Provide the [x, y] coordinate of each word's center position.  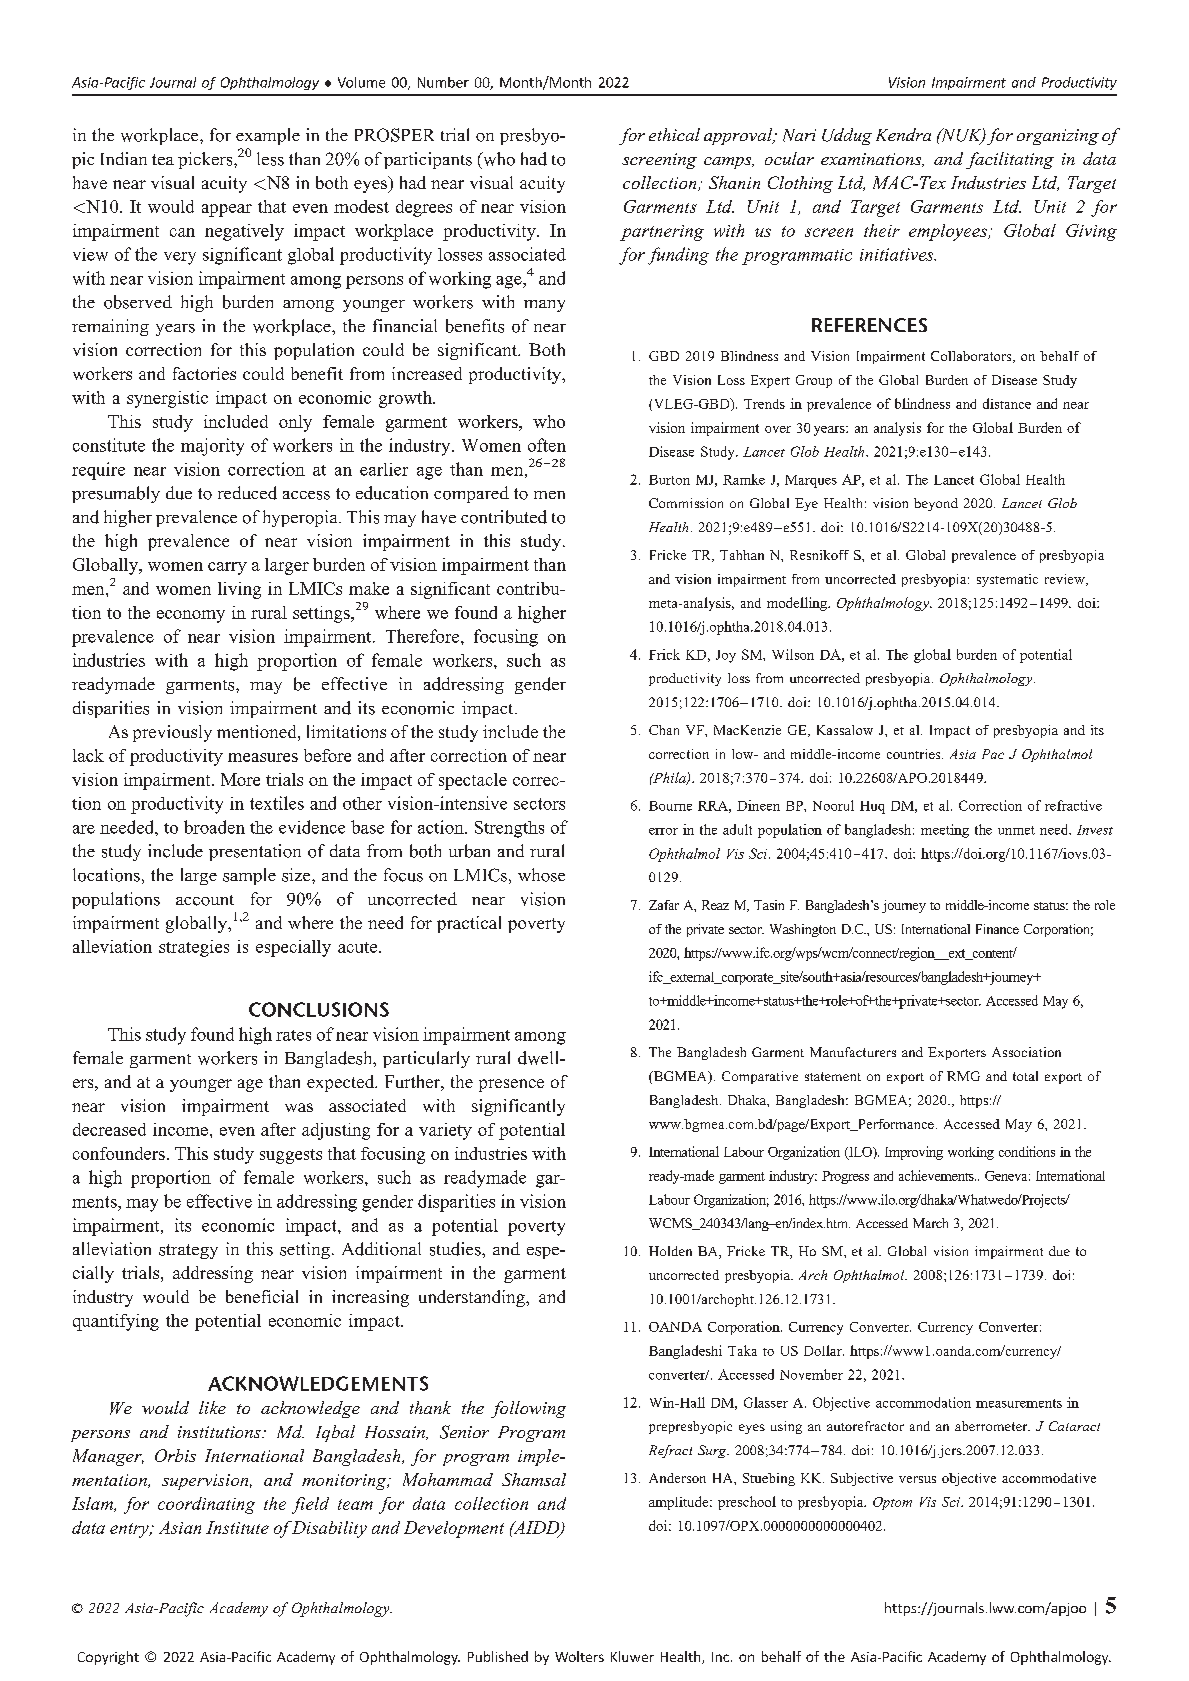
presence [511, 1085]
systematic [1007, 580]
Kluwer [632, 1656]
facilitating [1010, 160]
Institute [237, 1527]
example [268, 136]
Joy [726, 656]
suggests [291, 1156]
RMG [963, 1076]
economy [191, 616]
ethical [674, 134]
